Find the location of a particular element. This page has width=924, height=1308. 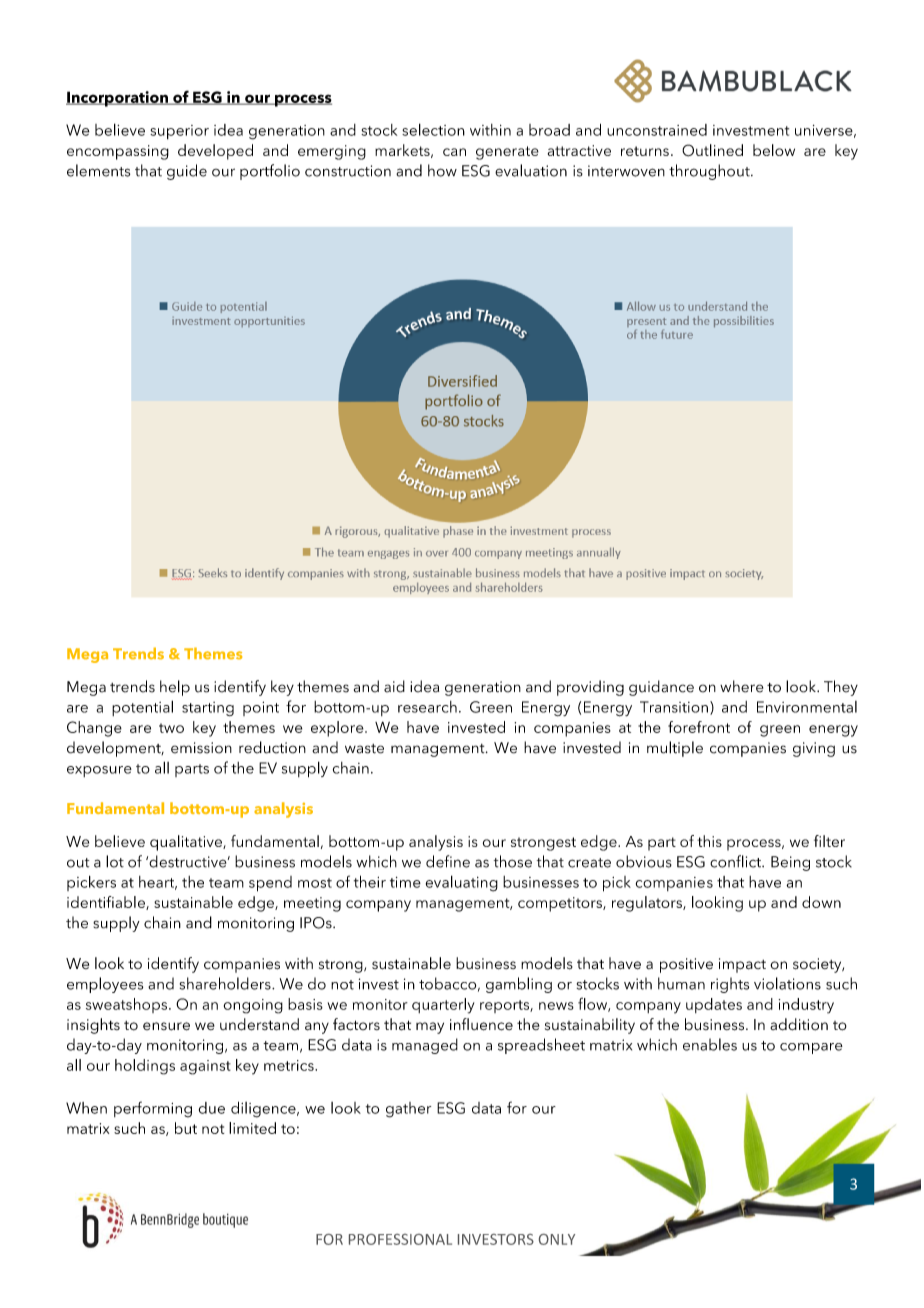

can is located at coordinates (454, 152).
